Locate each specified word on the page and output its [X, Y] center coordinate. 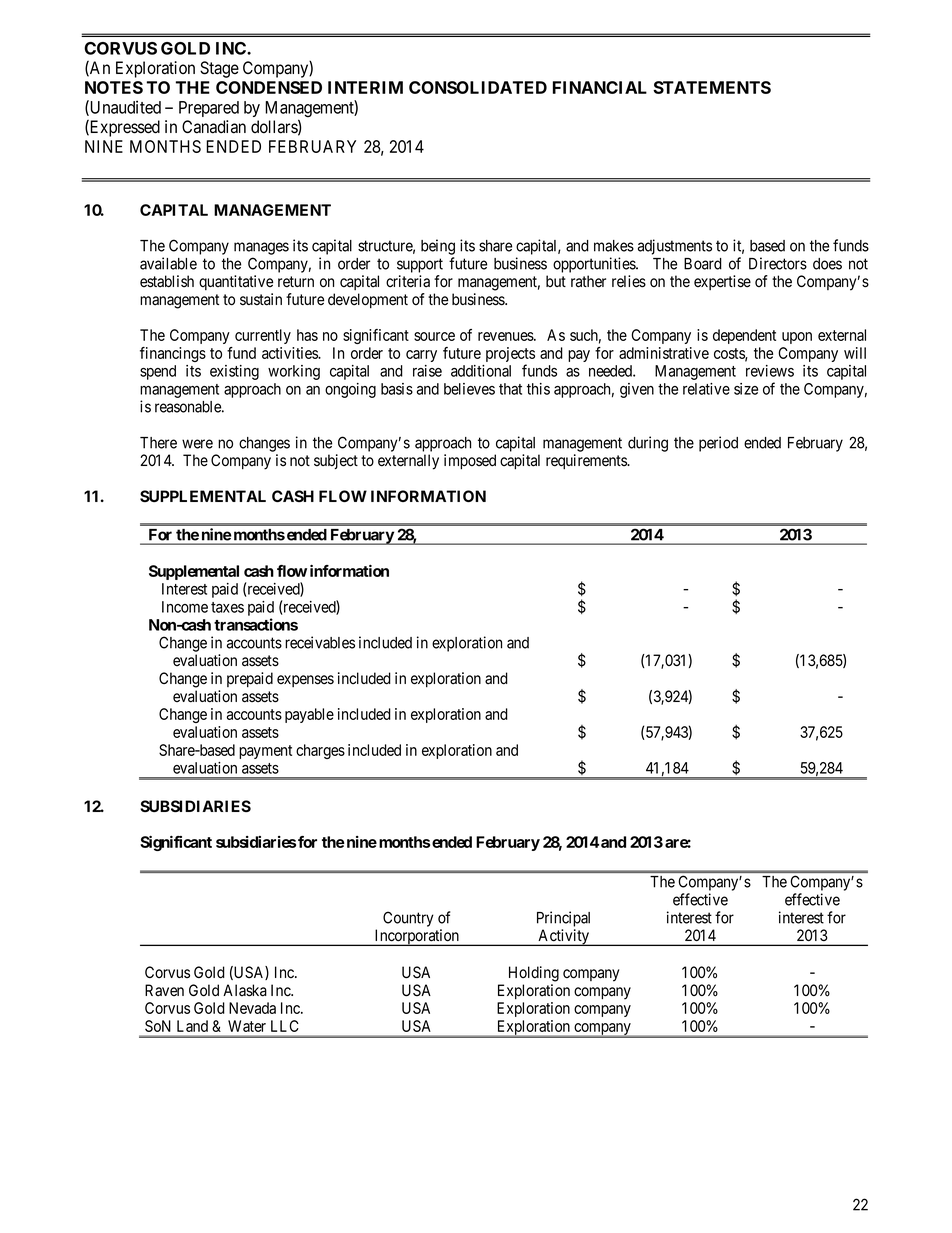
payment [265, 752]
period [718, 444]
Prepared [209, 109]
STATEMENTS [712, 87]
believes [469, 389]
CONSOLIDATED [478, 87]
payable [309, 715]
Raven [164, 990]
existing [234, 372]
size [746, 389]
